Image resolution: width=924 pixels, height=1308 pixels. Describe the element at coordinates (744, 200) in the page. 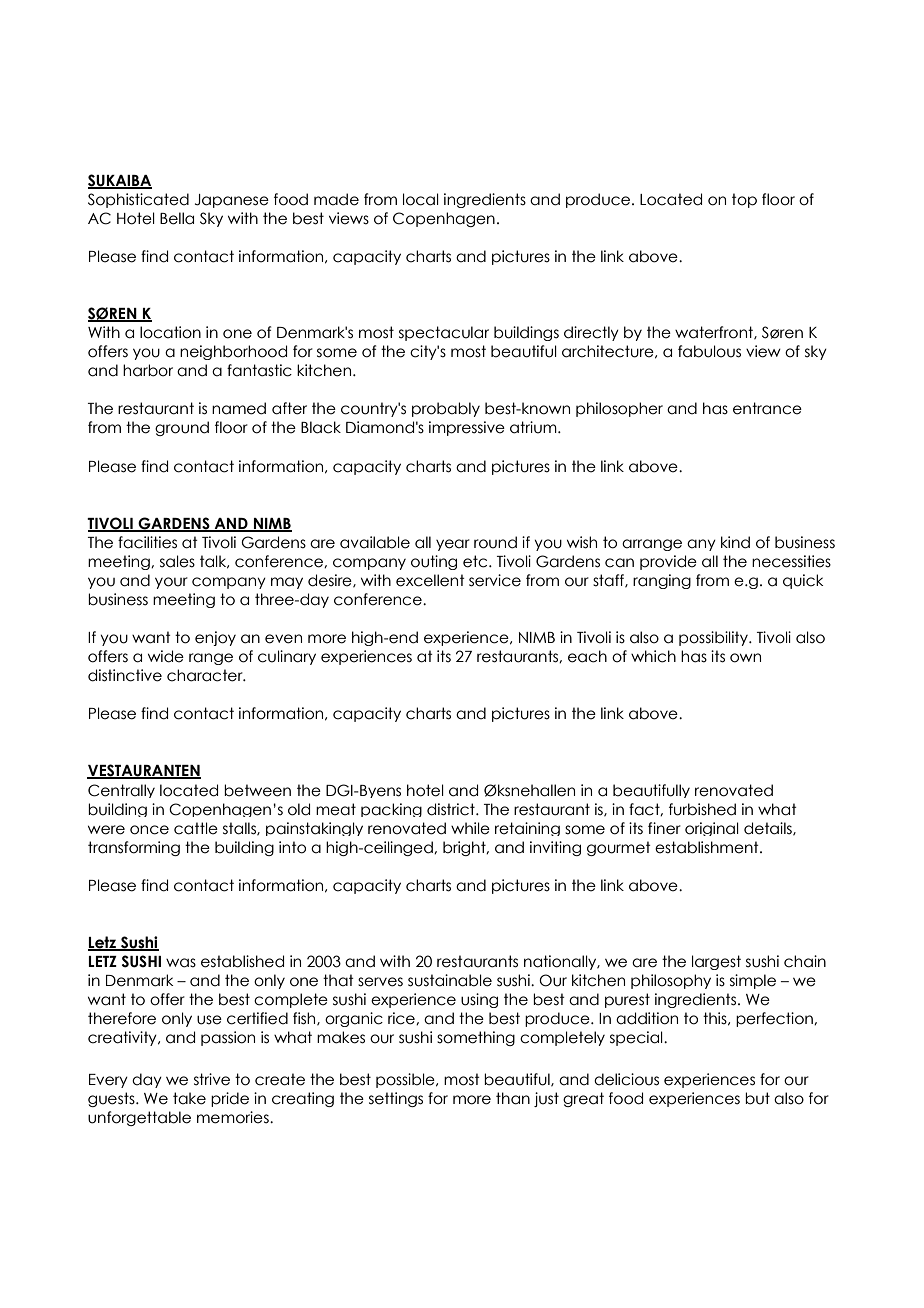

I see `top` at that location.
